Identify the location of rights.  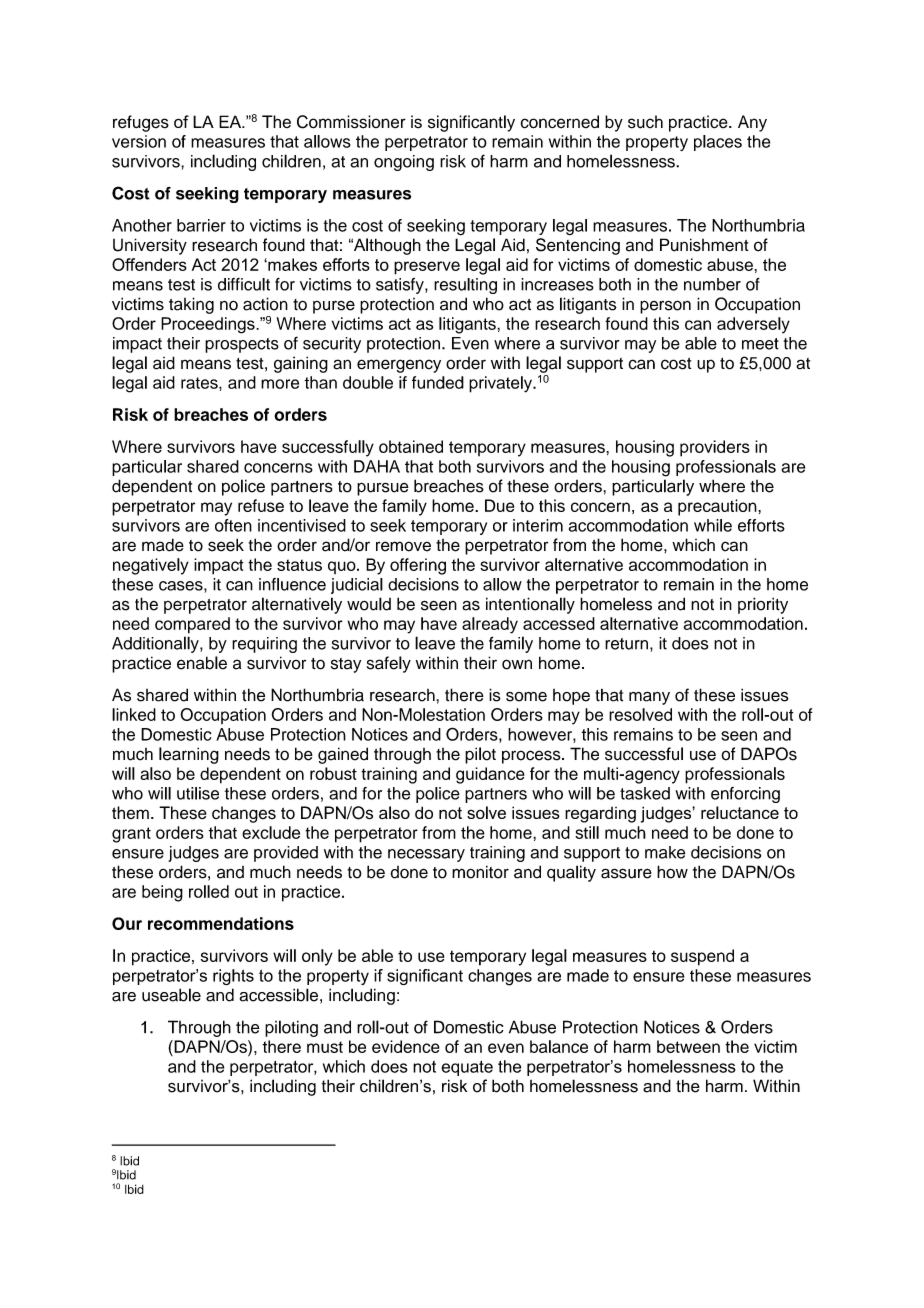
(233, 977).
